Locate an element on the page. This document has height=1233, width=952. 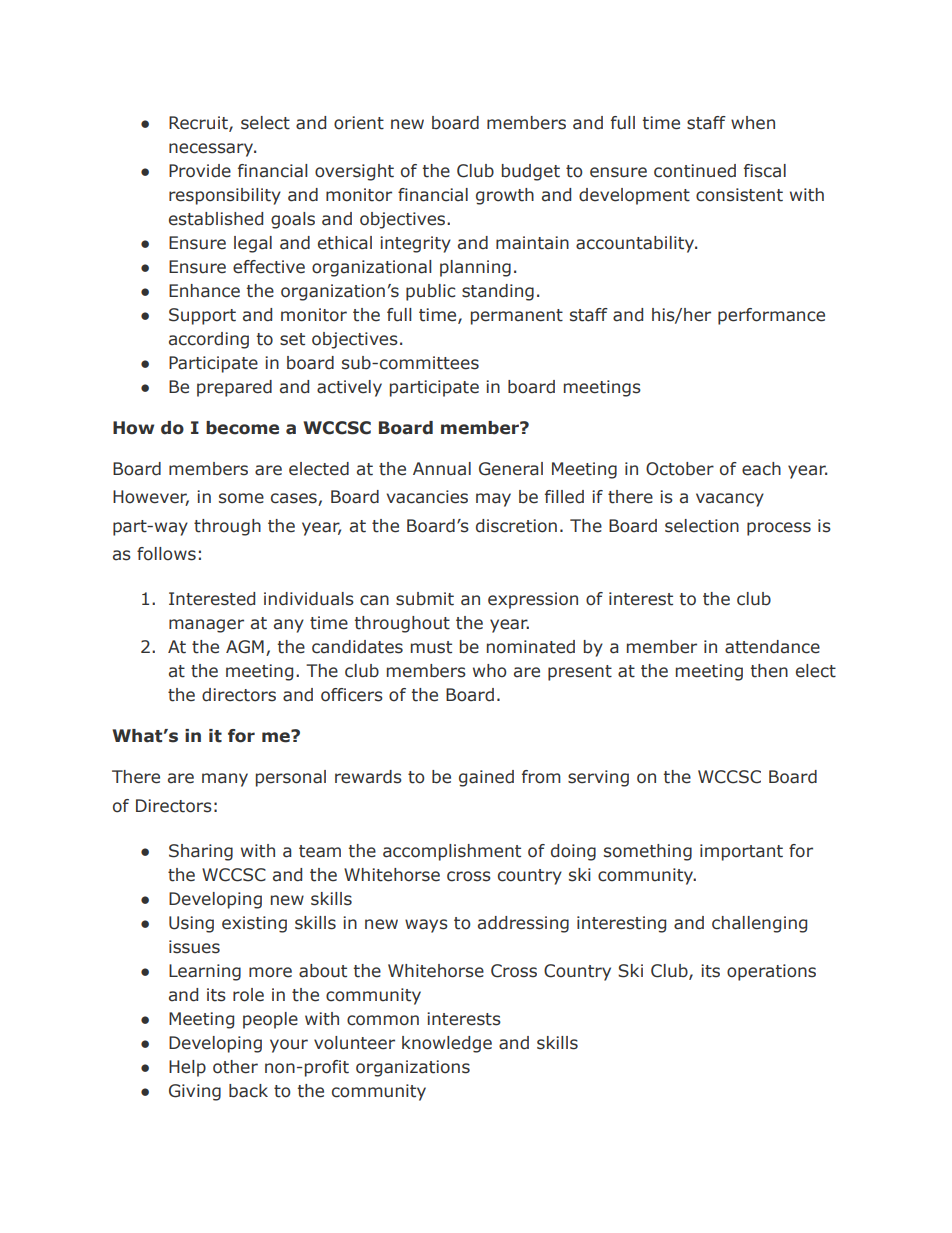
important is located at coordinates (741, 852).
